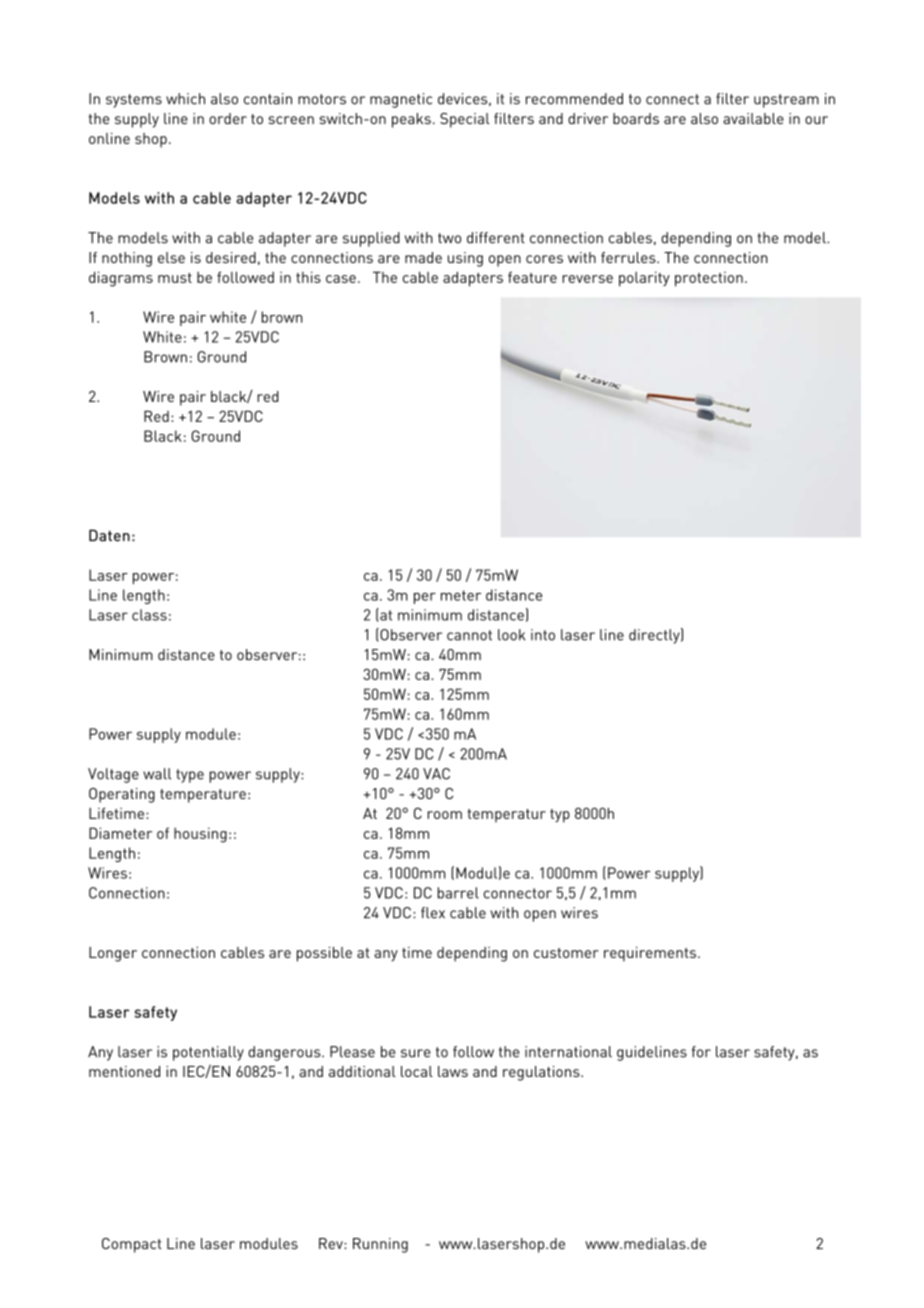  What do you see at coordinates (190, 776) in the screenshot?
I see `type` at bounding box center [190, 776].
